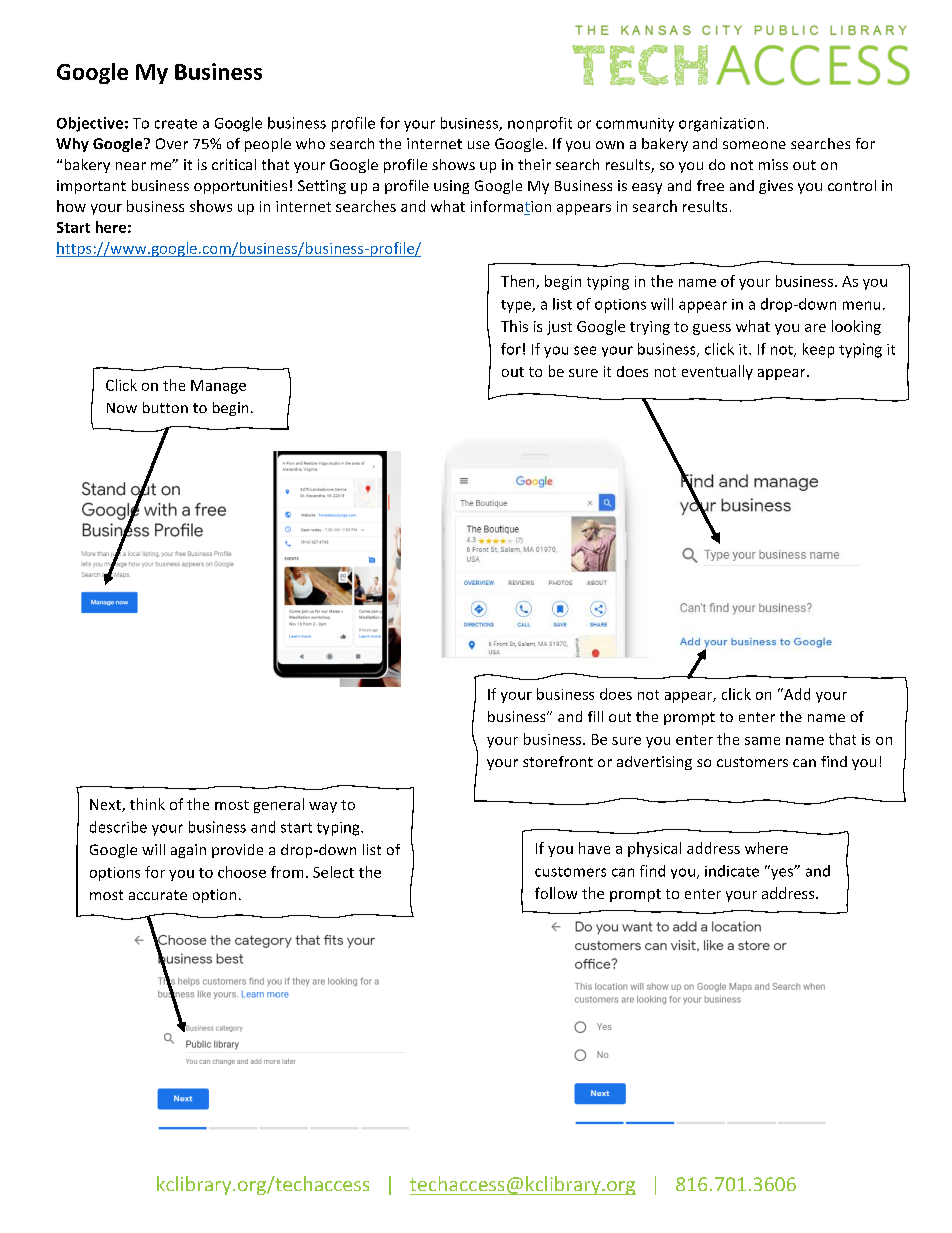 This screenshot has width=952, height=1233. What do you see at coordinates (479, 145) in the screenshot?
I see `use` at bounding box center [479, 145].
